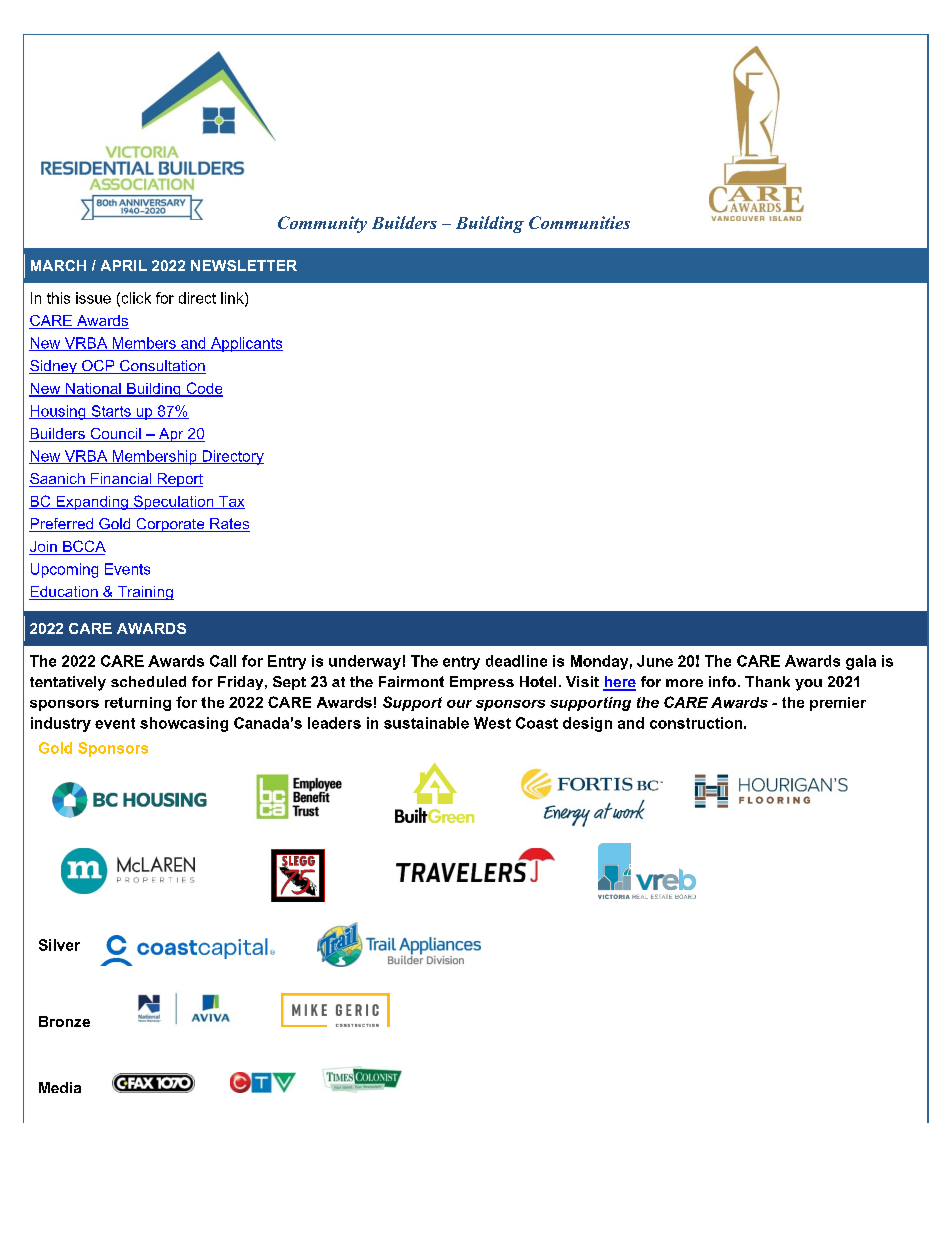 This page has height=1233, width=952. I want to click on design, so click(587, 724).
